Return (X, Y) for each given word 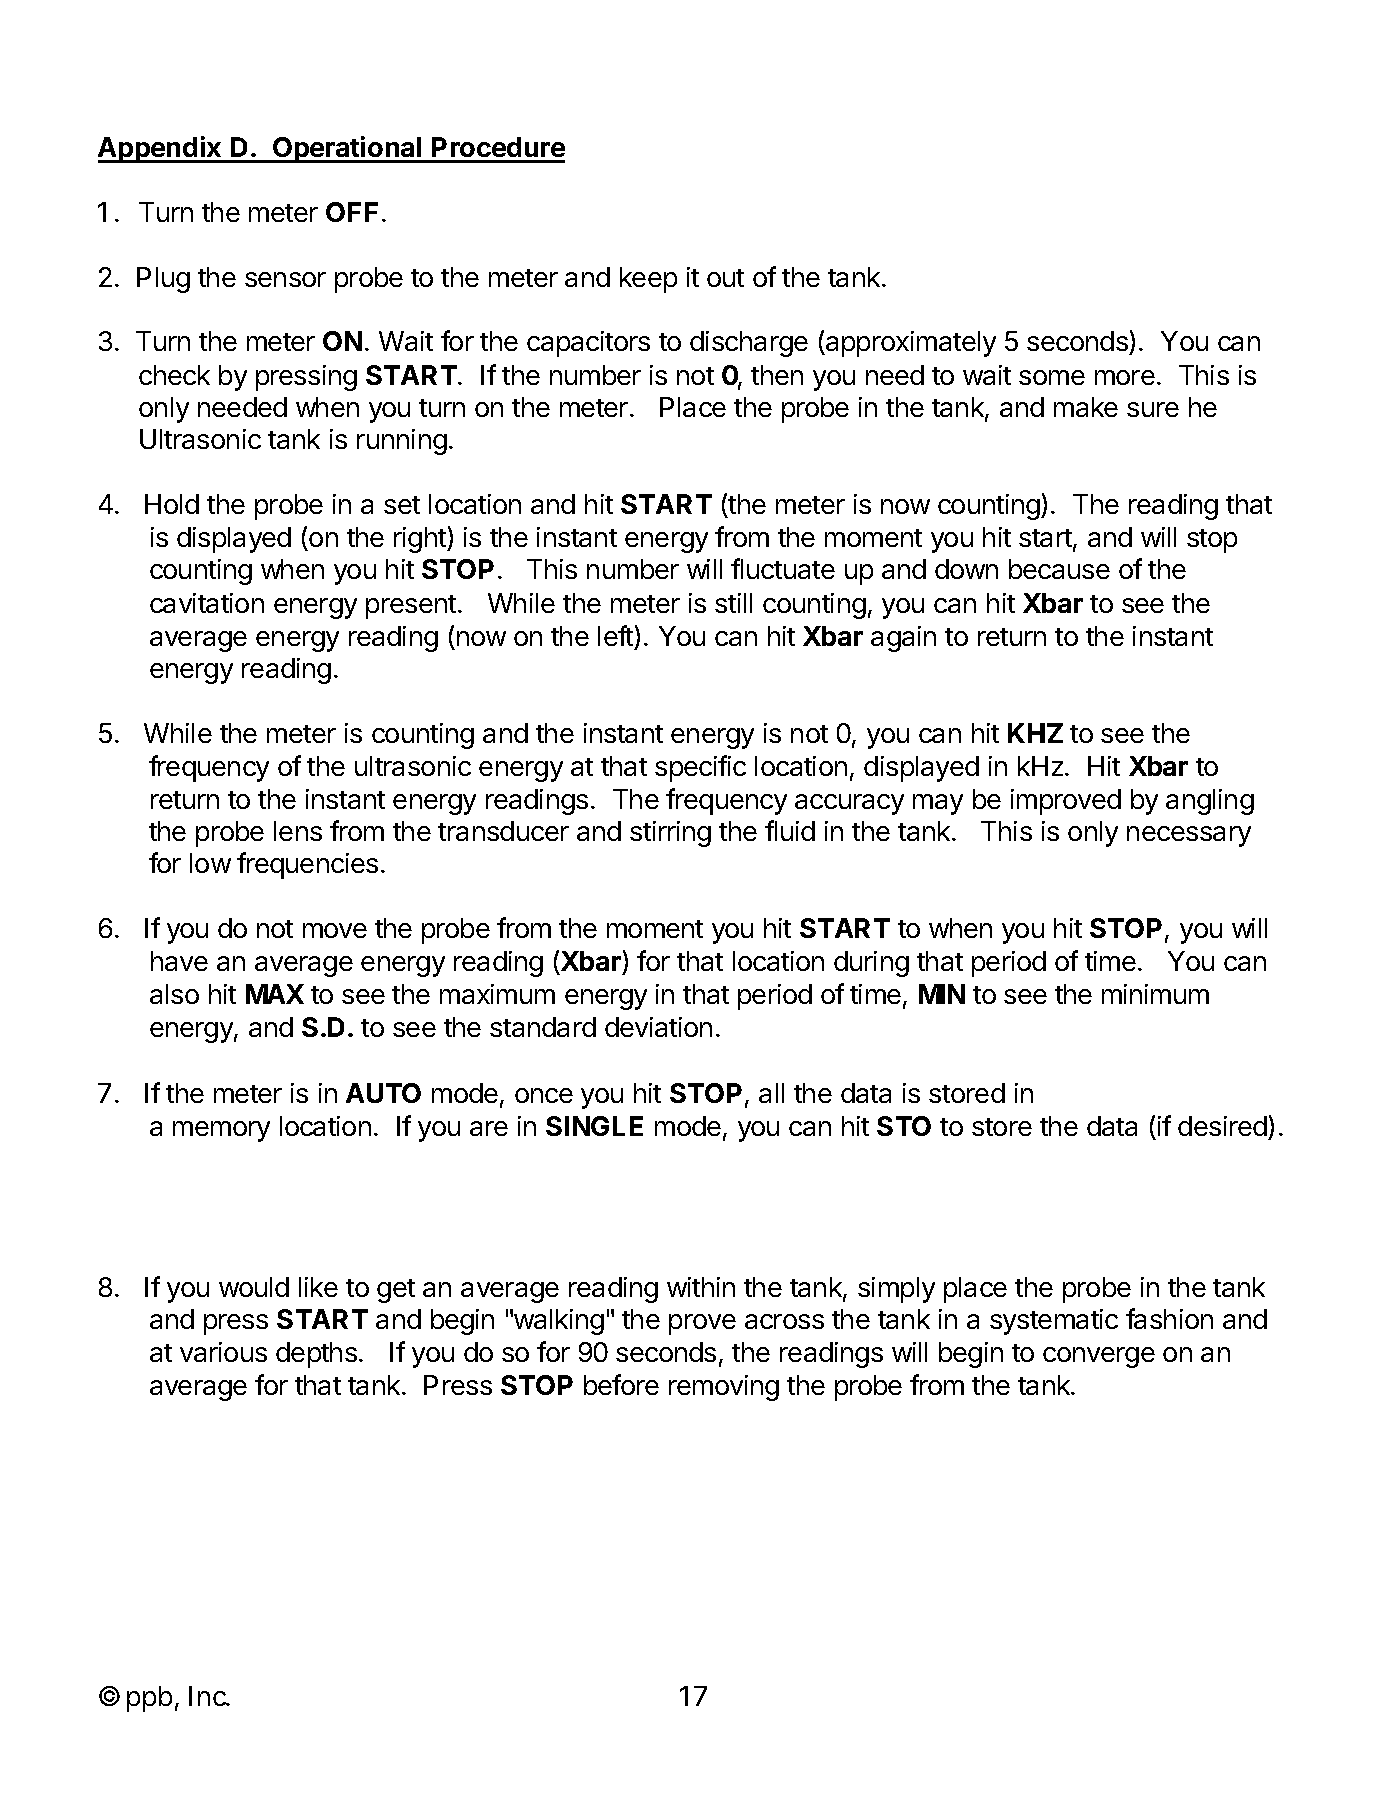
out (725, 278)
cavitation (207, 603)
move (335, 930)
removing (724, 1388)
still (733, 603)
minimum (1155, 994)
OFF (352, 212)
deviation (658, 1027)
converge (1099, 1357)
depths (316, 1355)
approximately (910, 344)
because (1059, 569)
